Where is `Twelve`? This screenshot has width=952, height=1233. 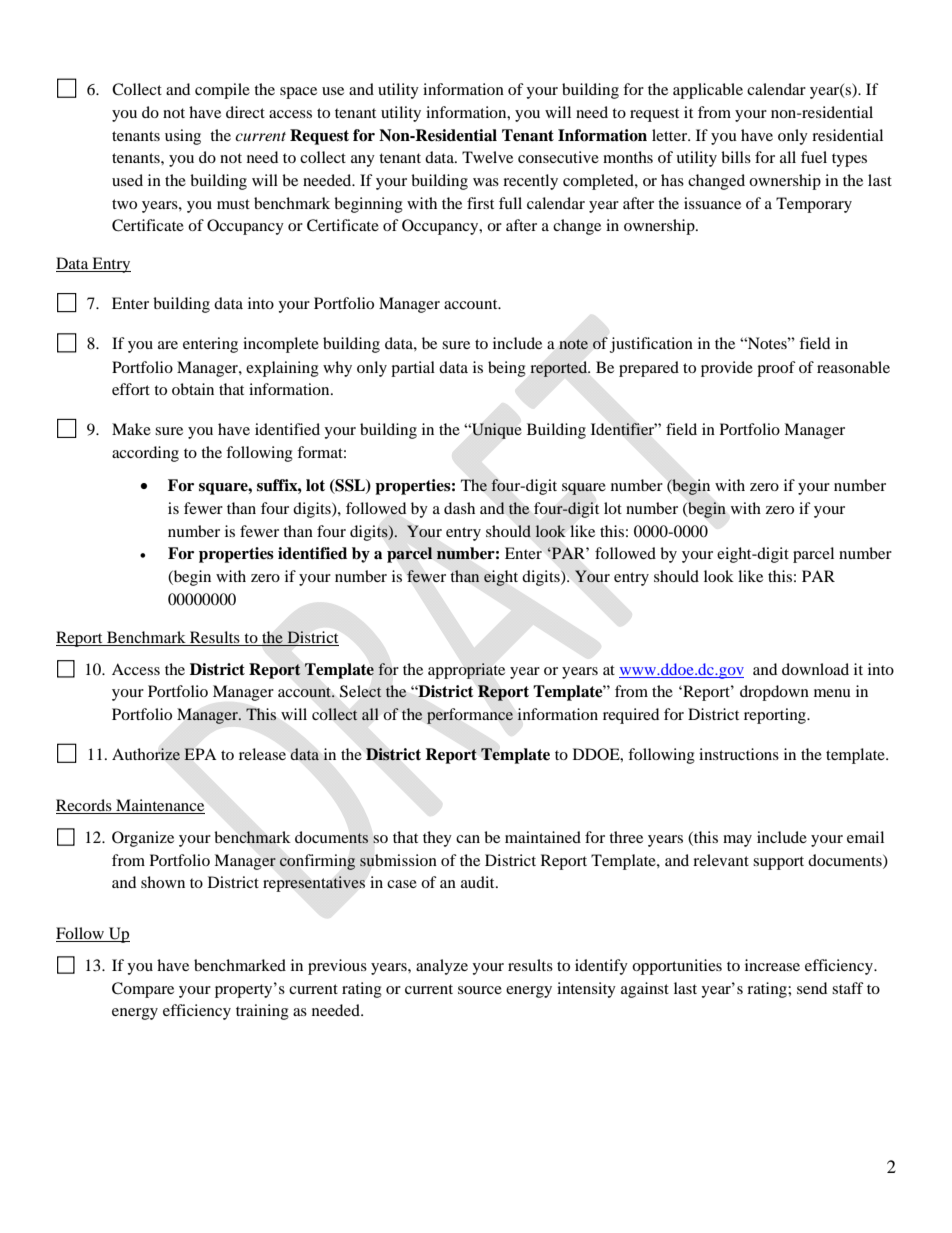 Twelve is located at coordinates (487, 157).
